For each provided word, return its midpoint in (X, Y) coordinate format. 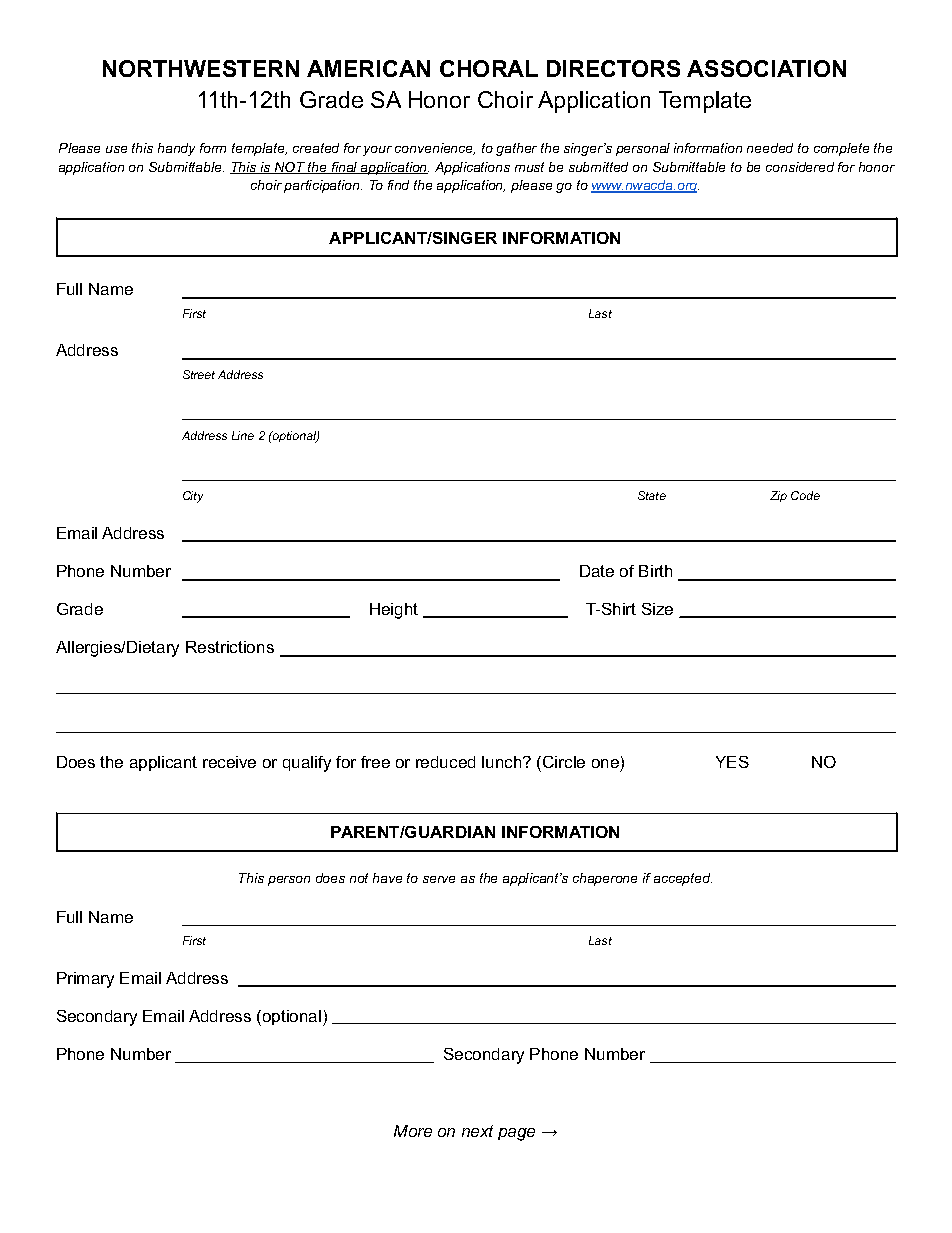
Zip (778, 496)
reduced (445, 762)
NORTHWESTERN (201, 68)
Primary (85, 980)
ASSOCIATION (766, 68)
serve (439, 879)
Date (597, 571)
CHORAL (489, 68)
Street (199, 374)
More (413, 1131)
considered (800, 167)
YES (732, 762)
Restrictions (230, 647)
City (193, 497)
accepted (683, 879)
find (398, 185)
